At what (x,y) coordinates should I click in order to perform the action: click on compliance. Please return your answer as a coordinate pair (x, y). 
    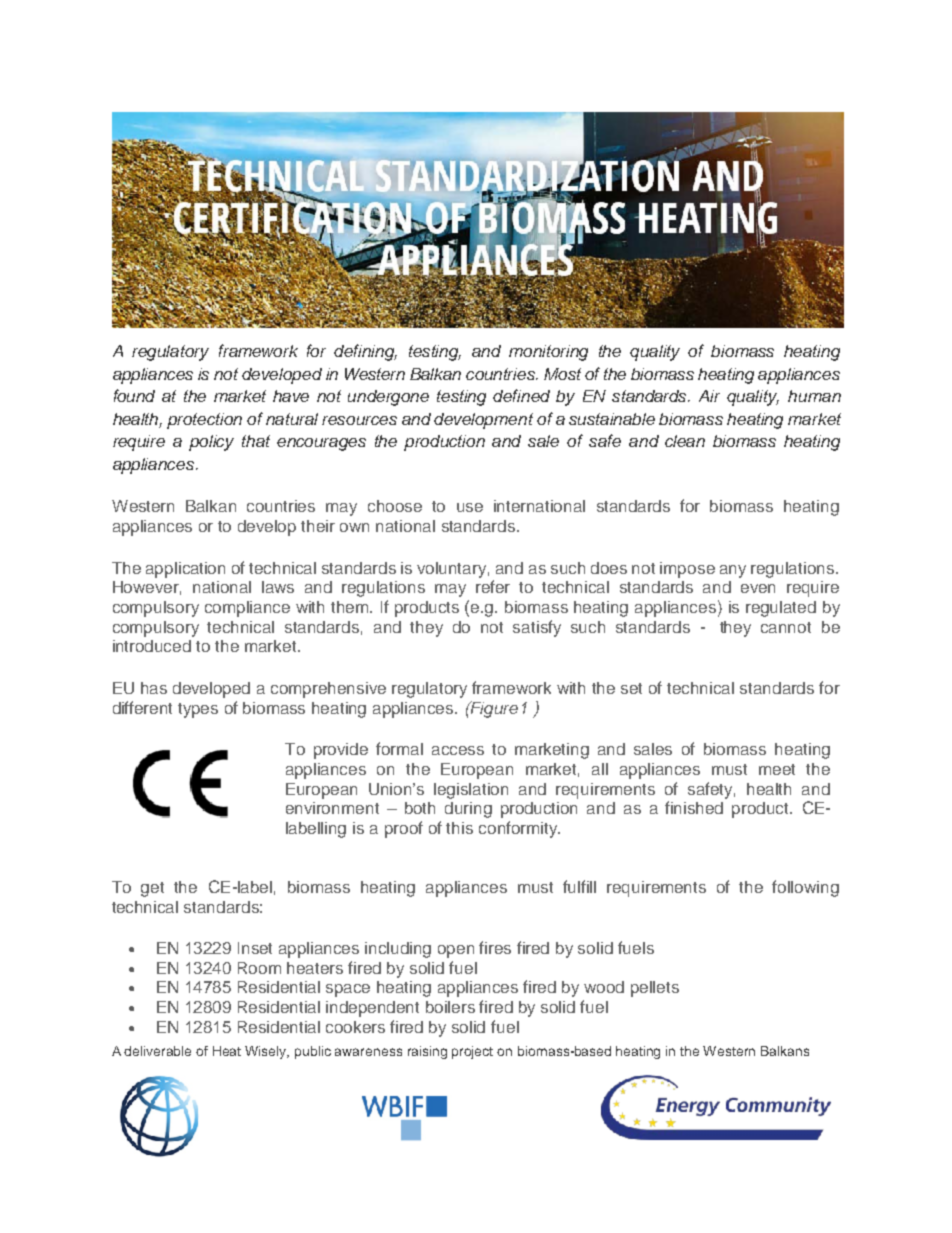
    Looking at the image, I should click on (247, 609).
